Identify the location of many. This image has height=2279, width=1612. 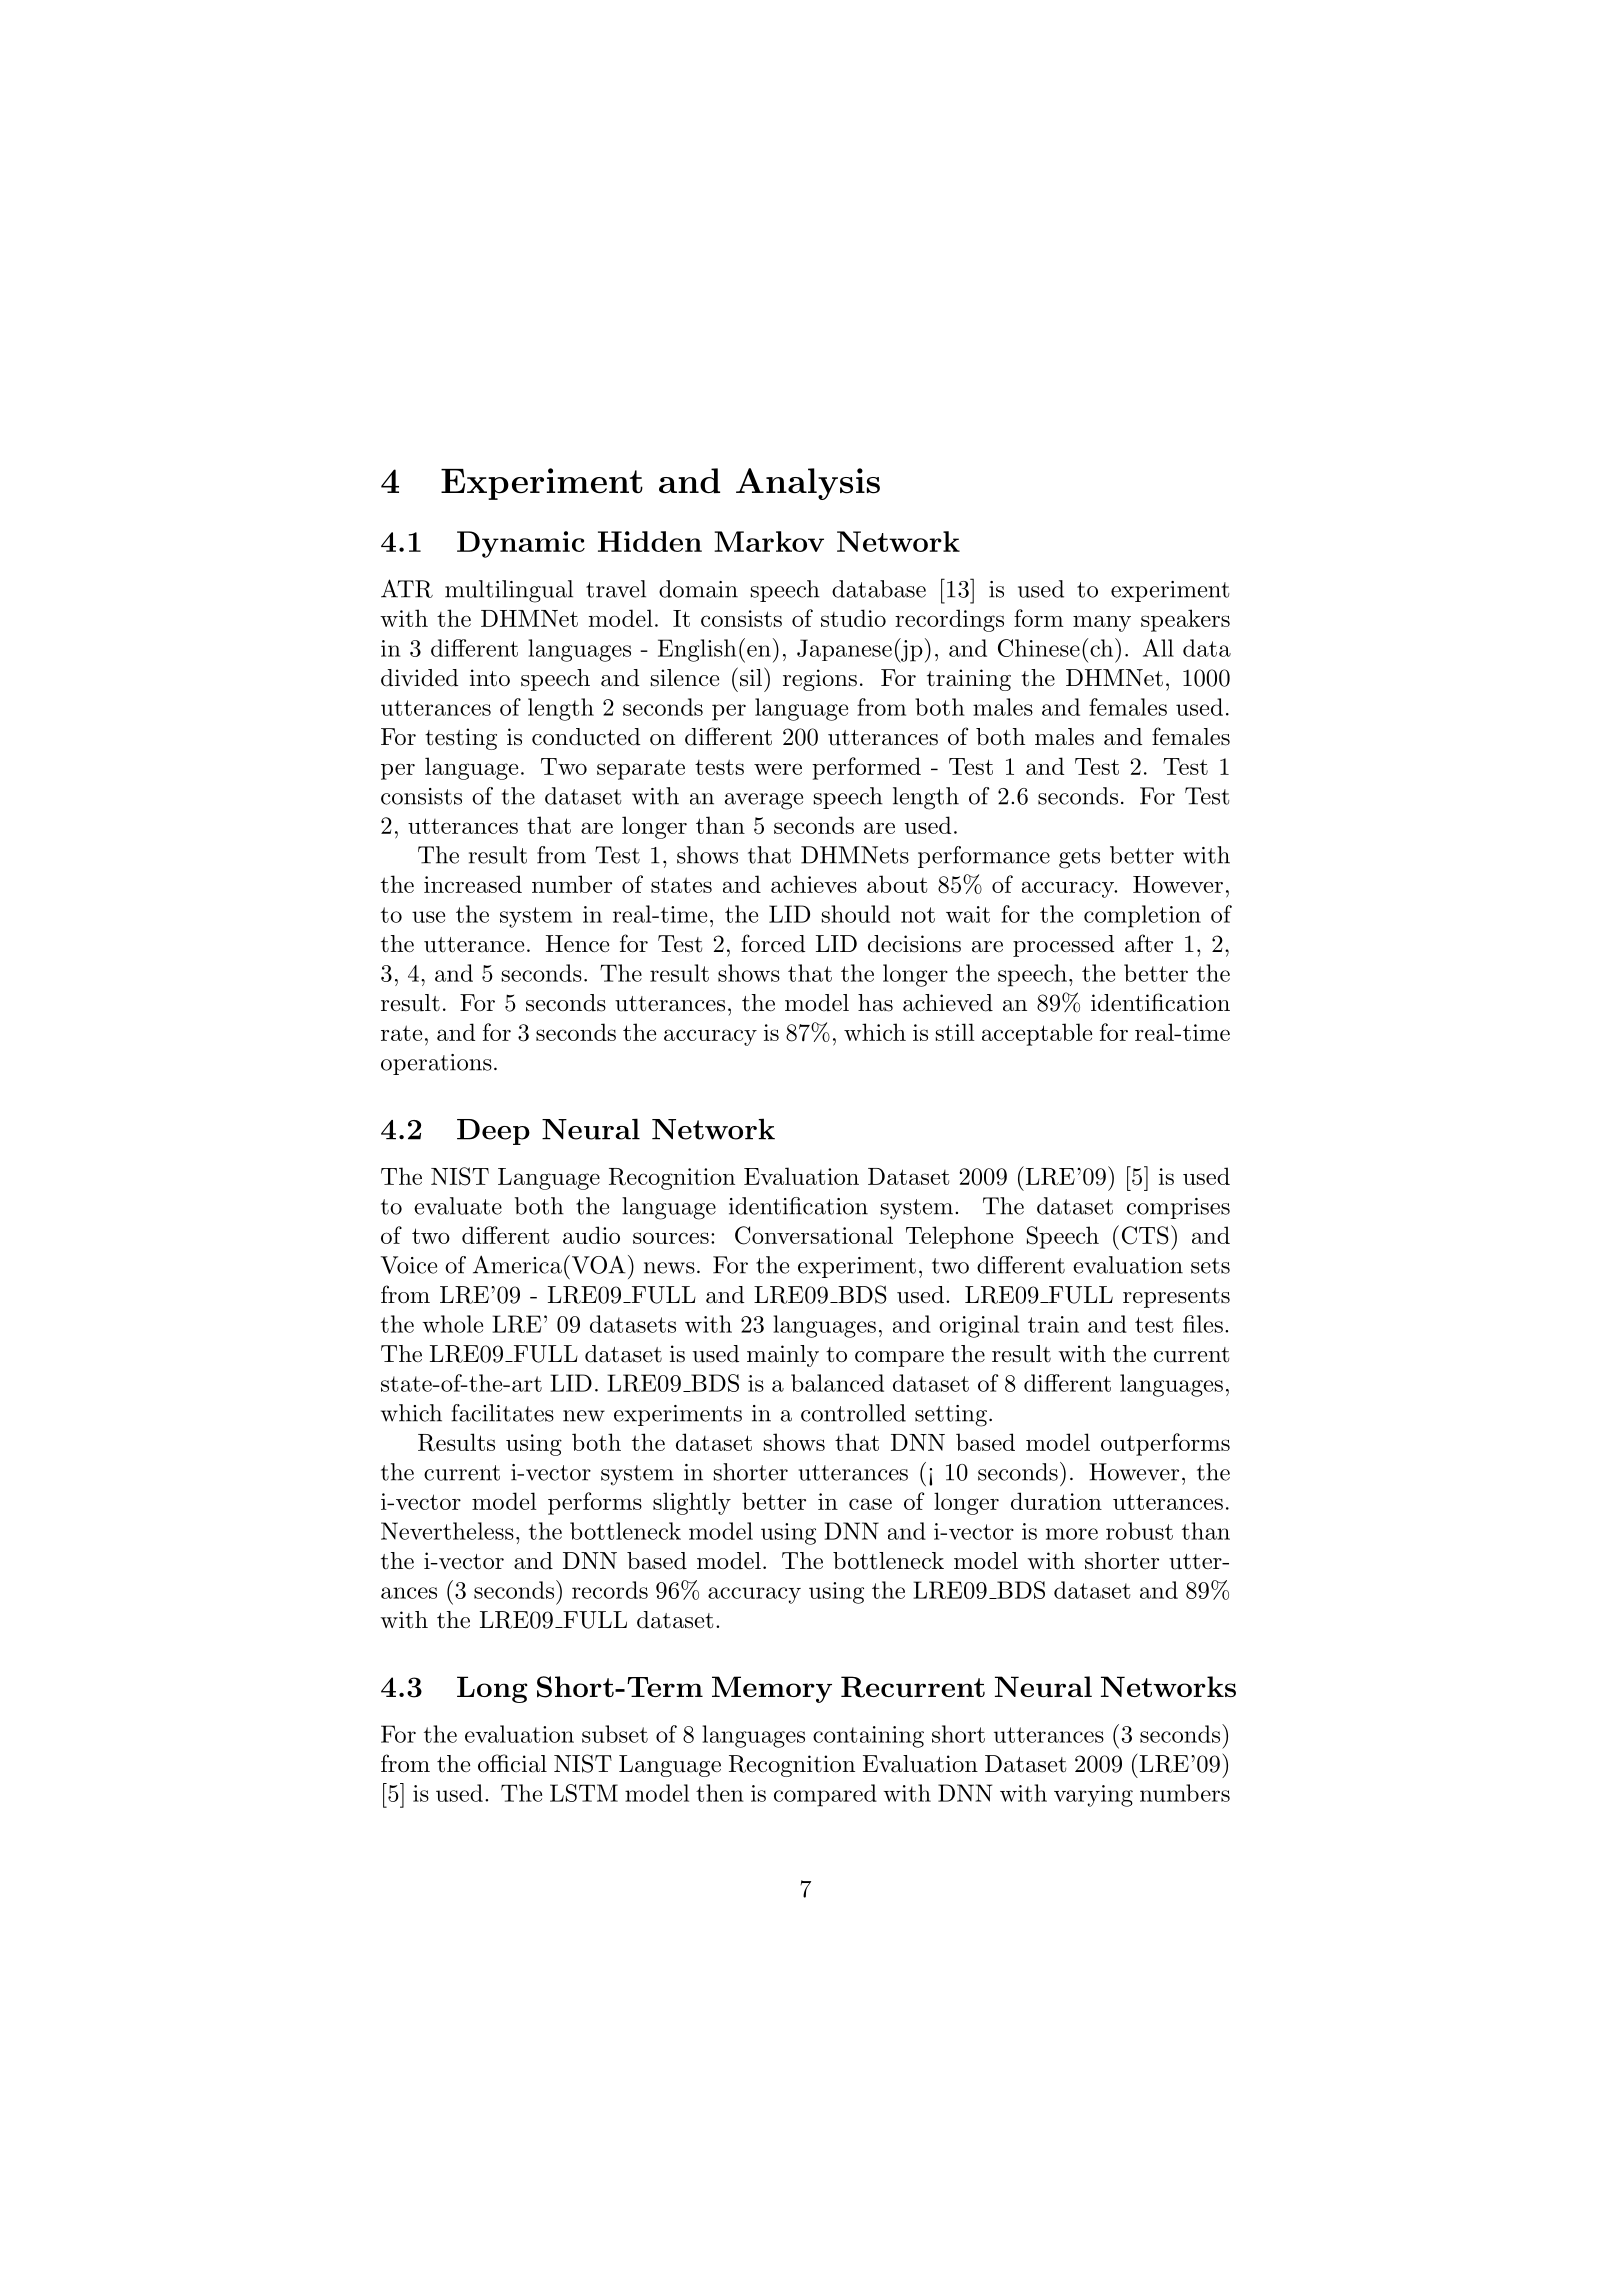
(1102, 623).
